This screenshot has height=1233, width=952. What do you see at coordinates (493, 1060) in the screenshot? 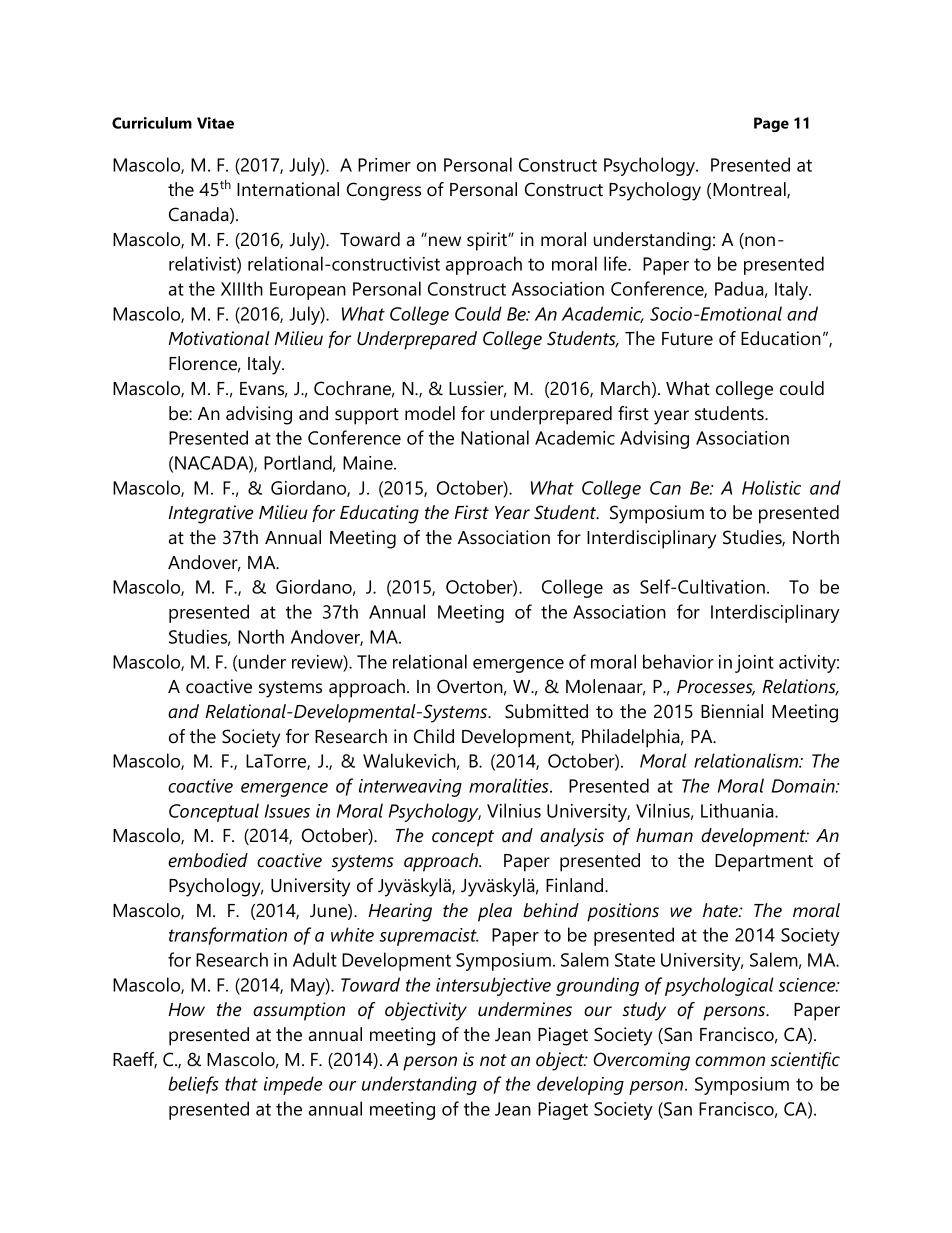
I see `not` at bounding box center [493, 1060].
